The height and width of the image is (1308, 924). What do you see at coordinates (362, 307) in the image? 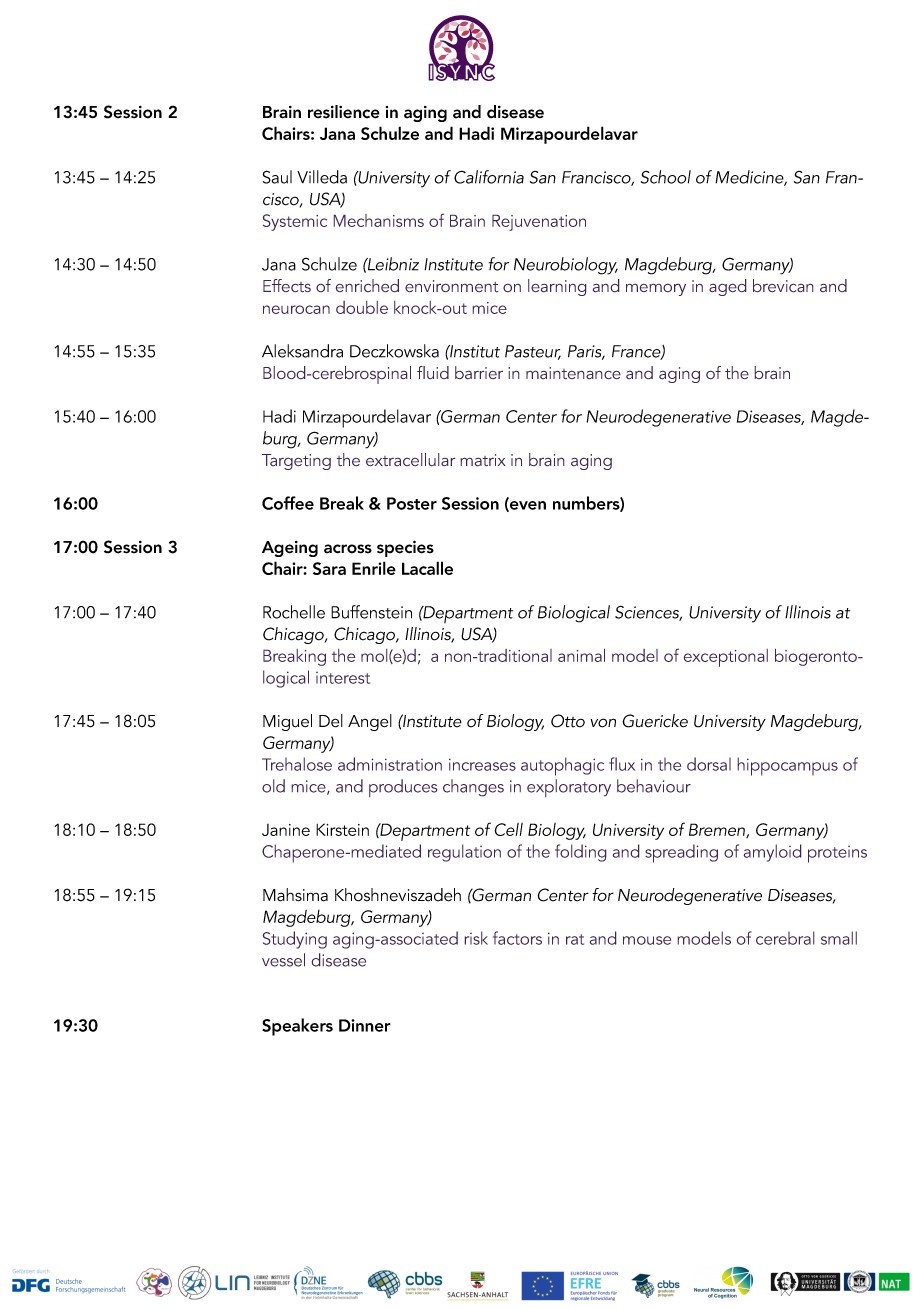
I see `double` at bounding box center [362, 307].
